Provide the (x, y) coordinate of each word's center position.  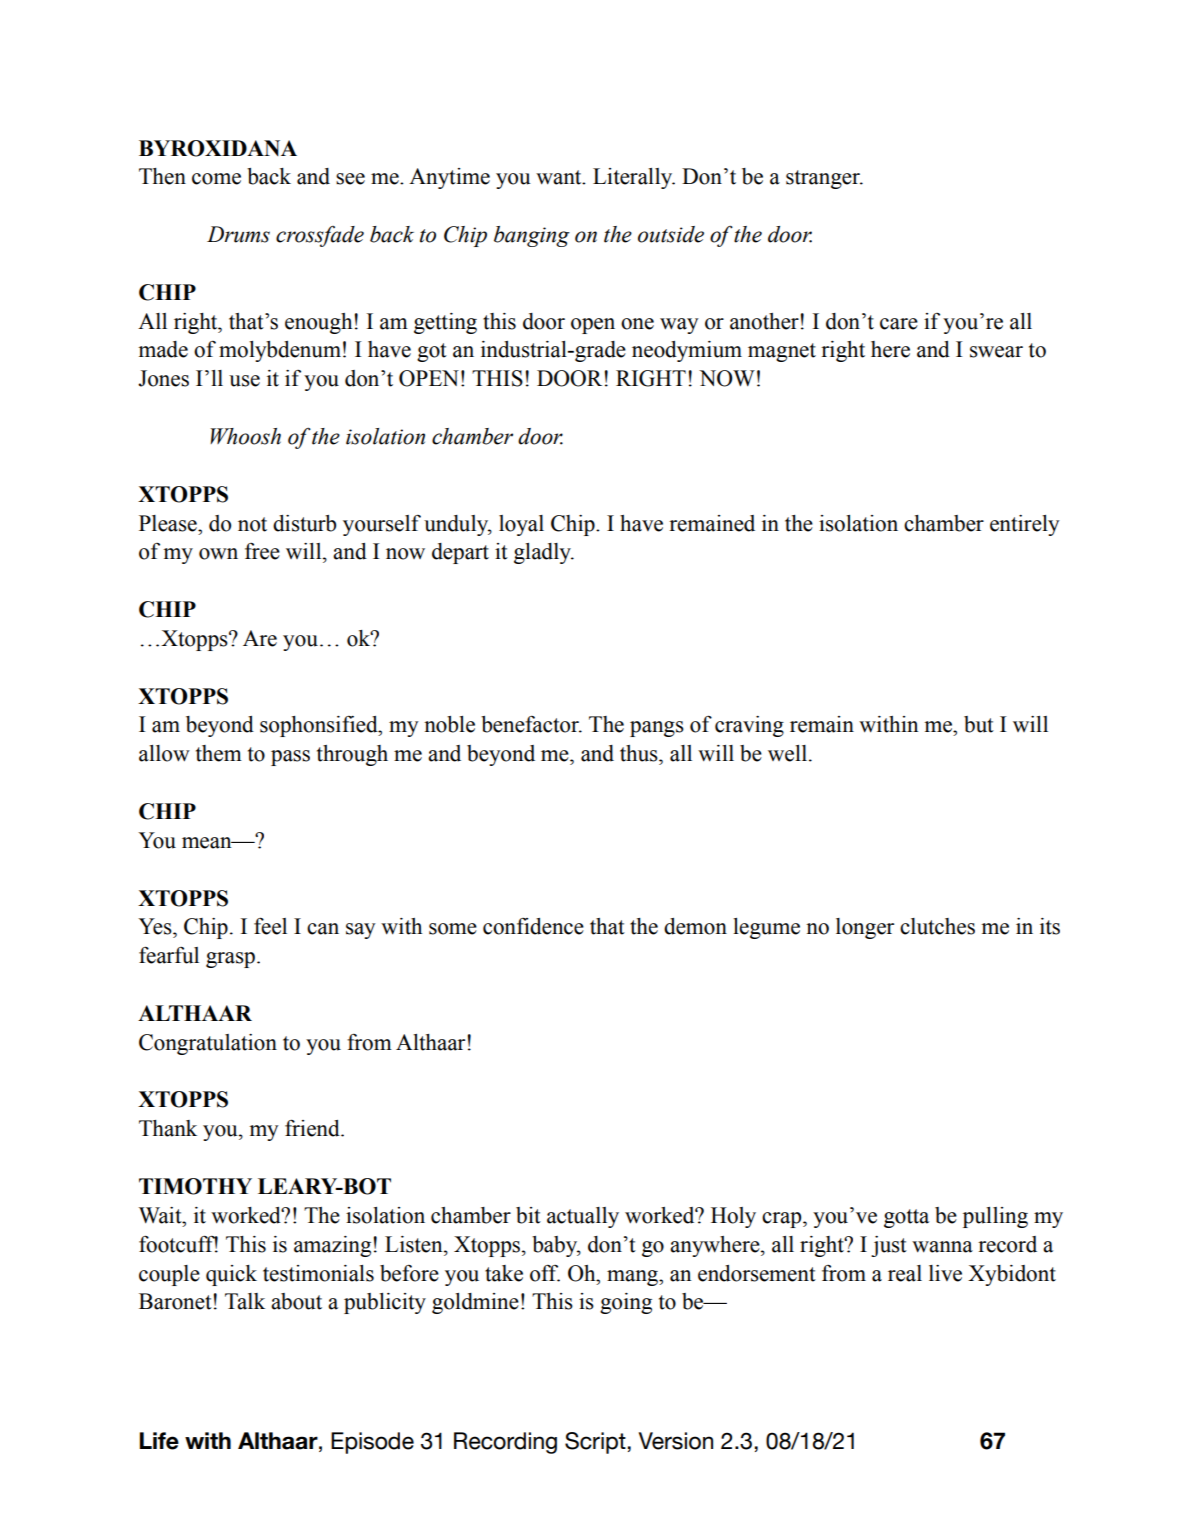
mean (208, 843)
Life (159, 1441)
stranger (824, 179)
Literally (634, 178)
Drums (238, 234)
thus (640, 753)
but (979, 724)
